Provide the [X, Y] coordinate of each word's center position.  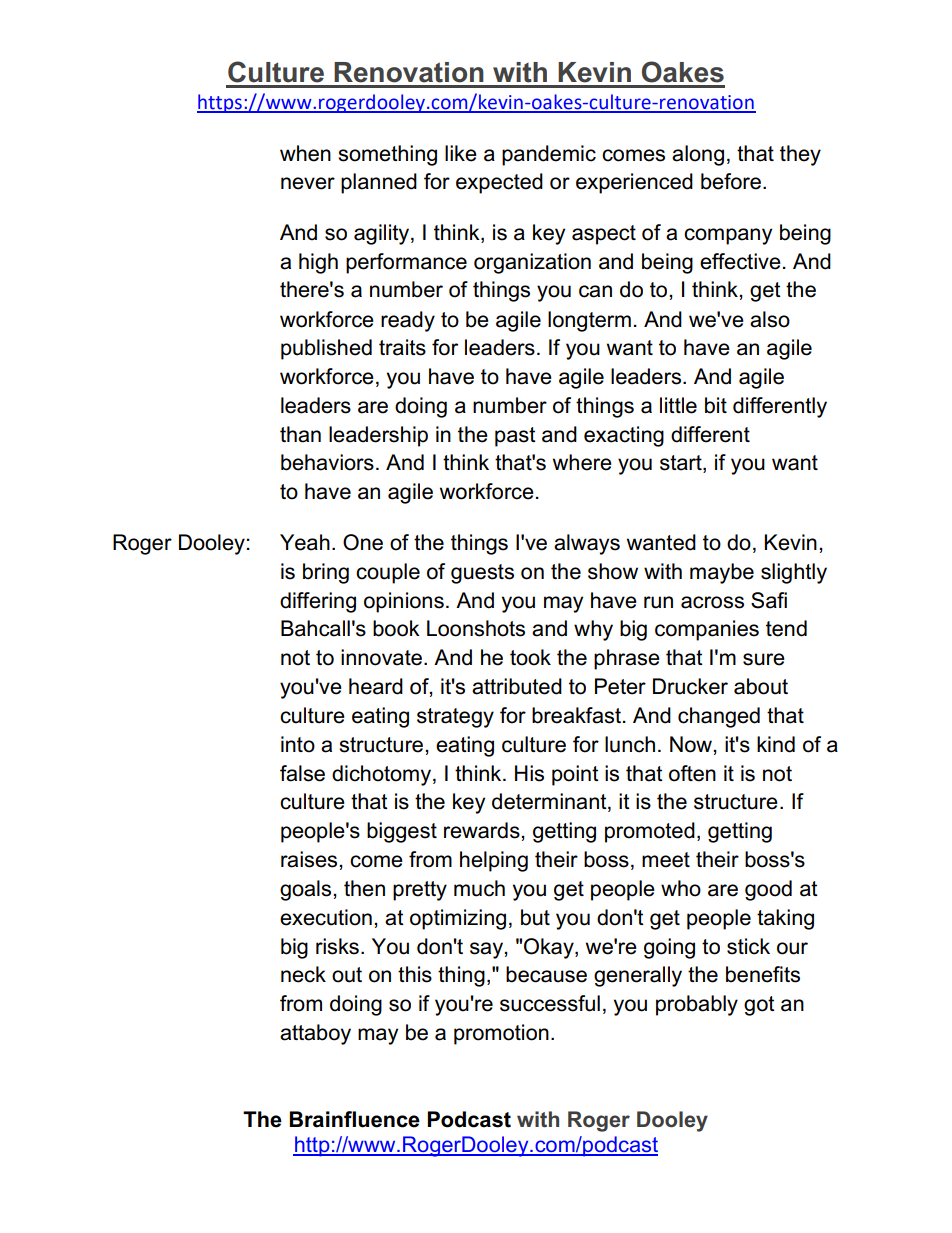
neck [303, 974]
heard [376, 686]
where [582, 462]
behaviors [327, 462]
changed [719, 717]
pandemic [549, 155]
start [682, 464]
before [731, 181]
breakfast [576, 715]
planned [379, 183]
